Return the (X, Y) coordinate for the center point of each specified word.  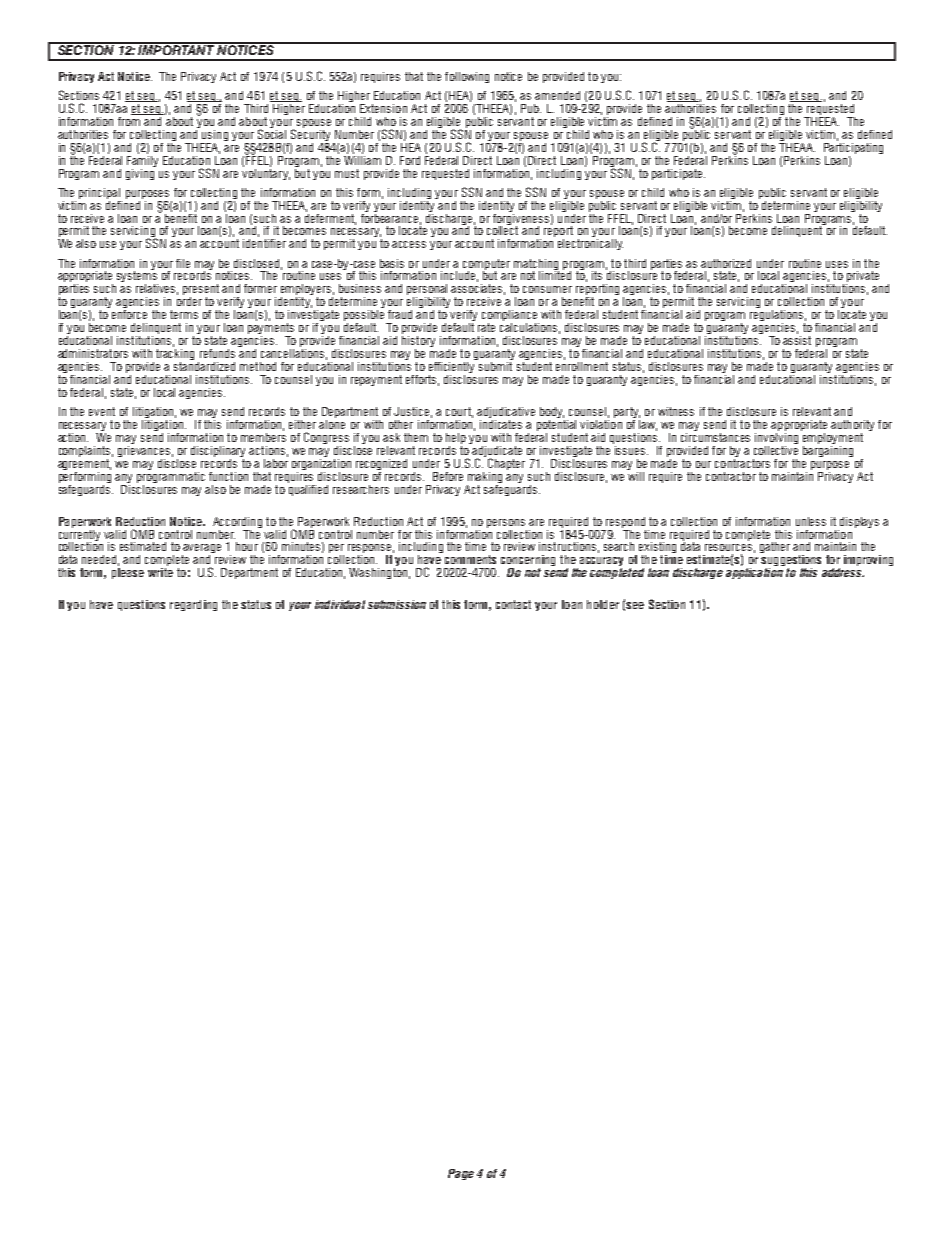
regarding (193, 605)
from (130, 120)
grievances (144, 451)
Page (461, 1174)
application (754, 573)
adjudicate (496, 451)
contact (513, 604)
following (467, 77)
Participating (853, 148)
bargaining (828, 450)
